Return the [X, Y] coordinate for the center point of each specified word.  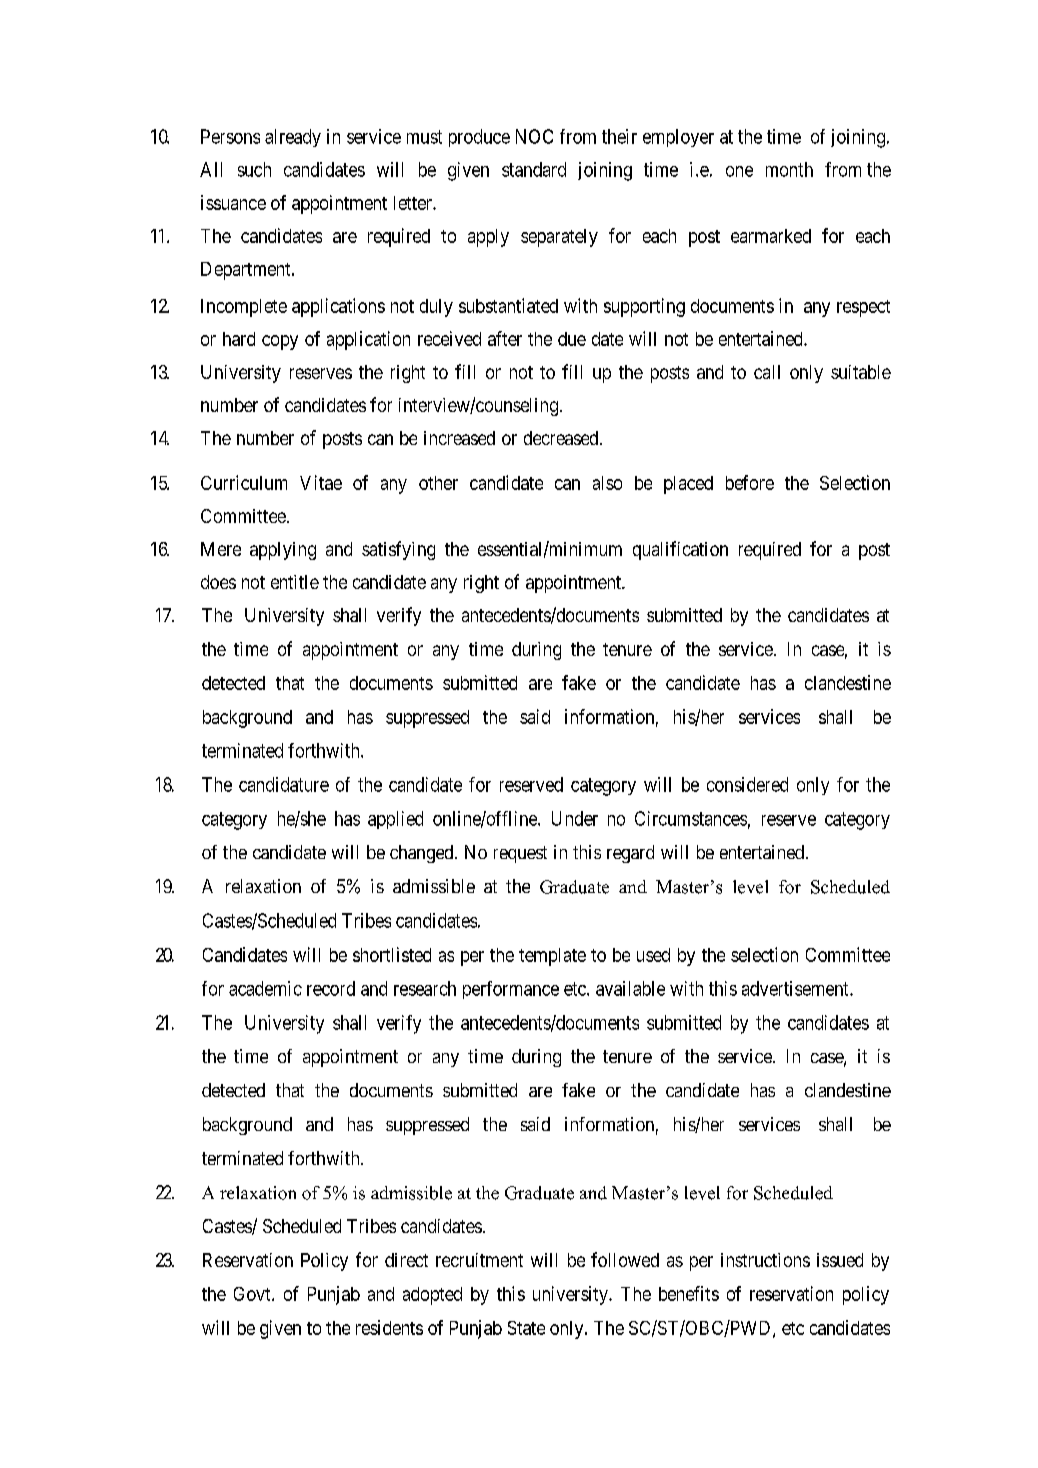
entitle [295, 582]
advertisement [796, 988]
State [526, 1328]
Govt [253, 1294]
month [789, 169]
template [552, 957]
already [293, 138]
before [750, 482]
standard [534, 169]
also [607, 483]
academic [265, 988]
